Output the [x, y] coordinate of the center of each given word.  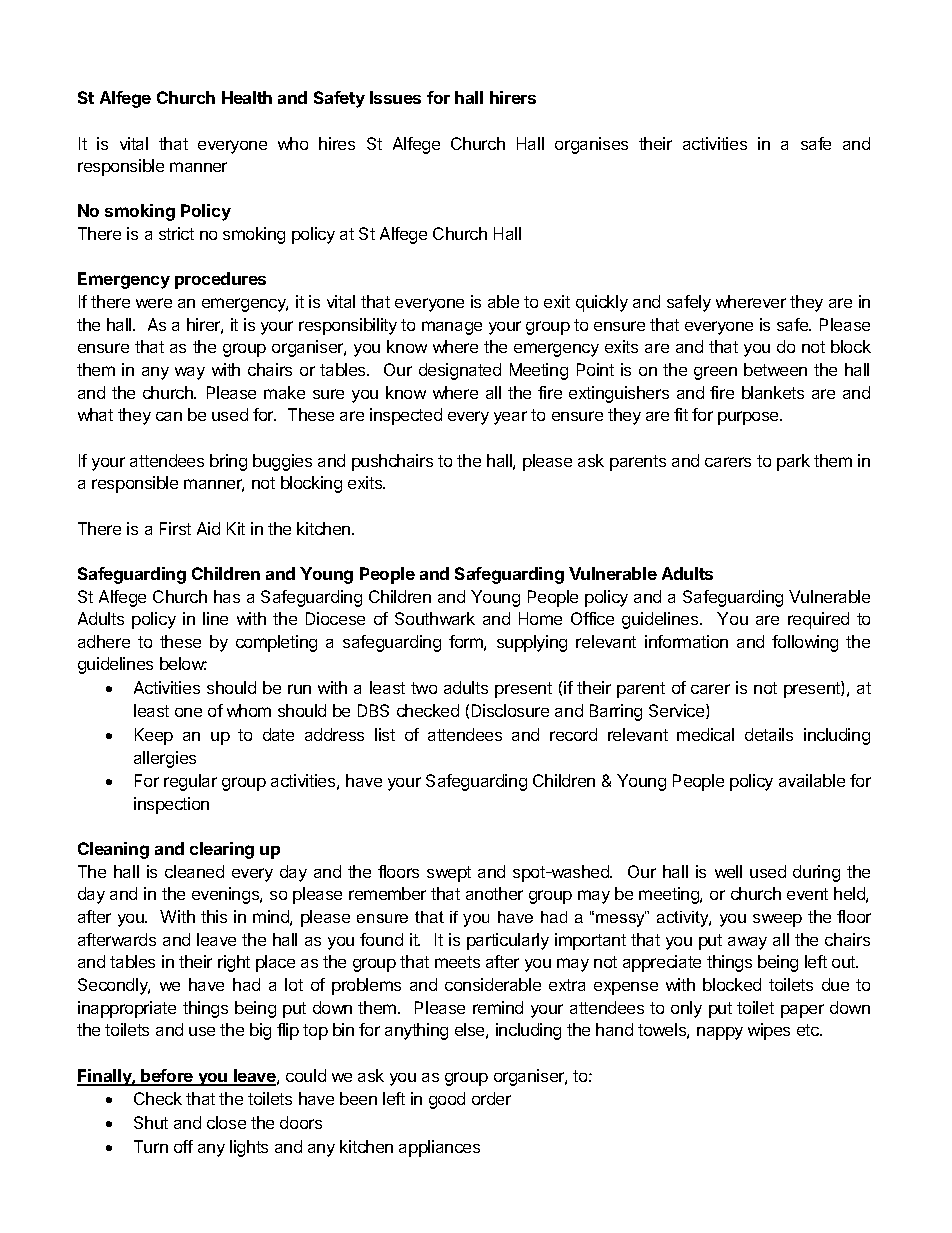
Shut [151, 1122]
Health [247, 97]
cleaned [194, 871]
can [169, 416]
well [728, 871]
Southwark [435, 618]
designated [460, 371]
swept [449, 874]
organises [591, 145]
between [775, 369]
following [805, 643]
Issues [395, 97]
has [227, 596]
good [447, 1100]
